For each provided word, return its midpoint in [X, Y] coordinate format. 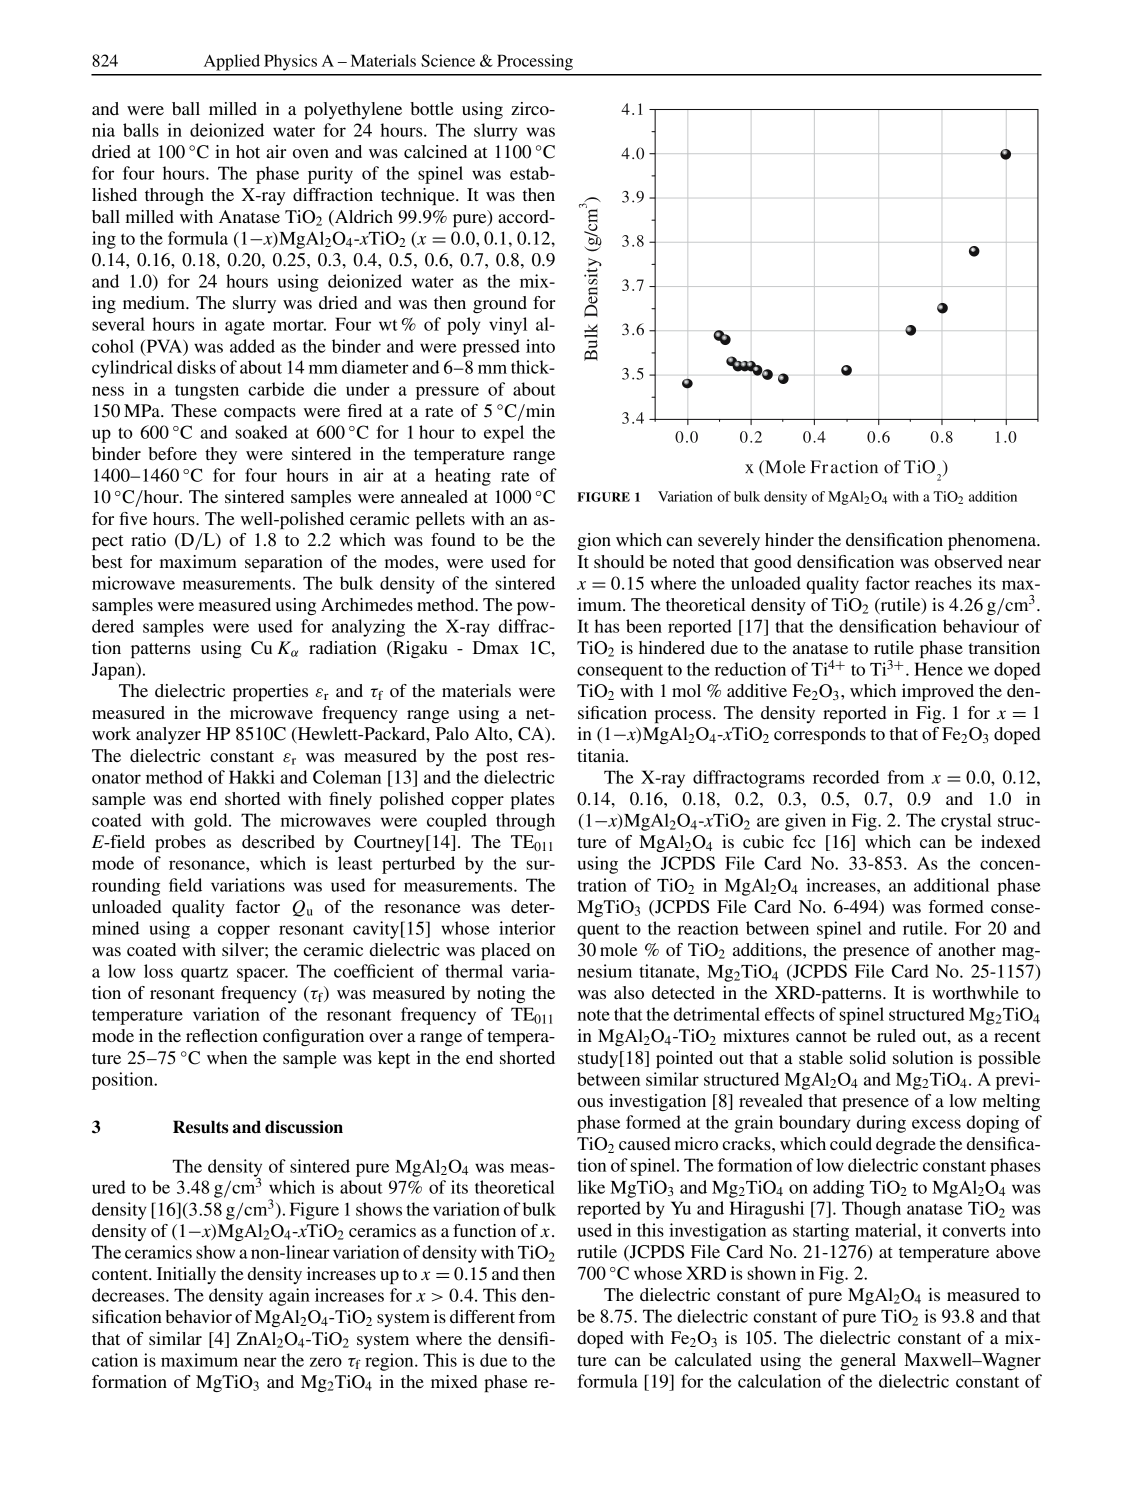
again [289, 1297]
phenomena [993, 541]
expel [504, 434]
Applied [232, 62]
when [227, 1057]
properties [270, 692]
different [482, 1317]
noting [501, 994]
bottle [431, 109]
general [868, 1361]
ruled [896, 1036]
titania [602, 755]
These [194, 410]
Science [448, 60]
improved [938, 692]
